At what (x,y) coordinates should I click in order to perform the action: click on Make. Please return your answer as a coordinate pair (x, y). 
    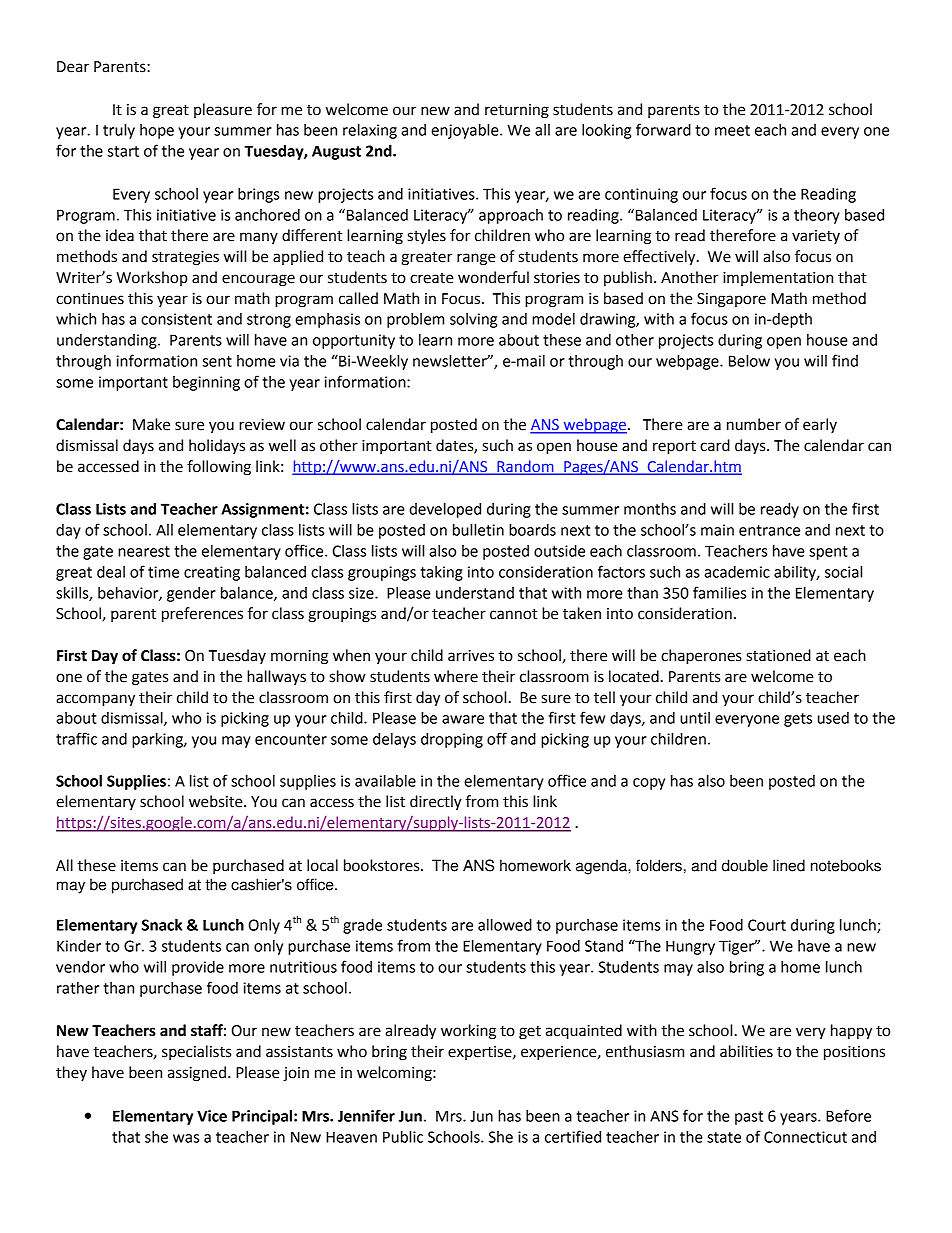
    Looking at the image, I should click on (151, 424).
